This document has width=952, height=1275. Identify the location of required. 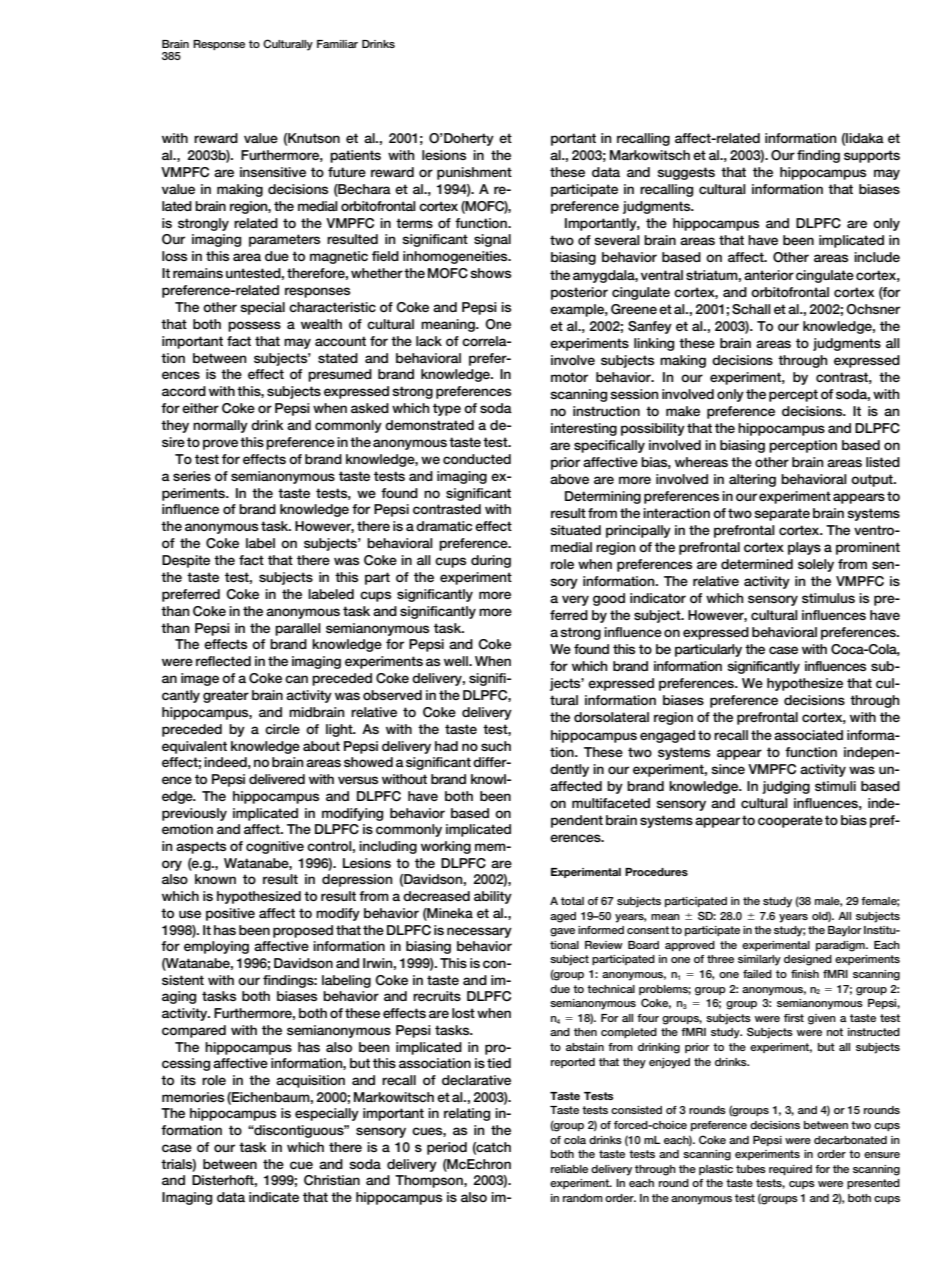
(790, 1170).
